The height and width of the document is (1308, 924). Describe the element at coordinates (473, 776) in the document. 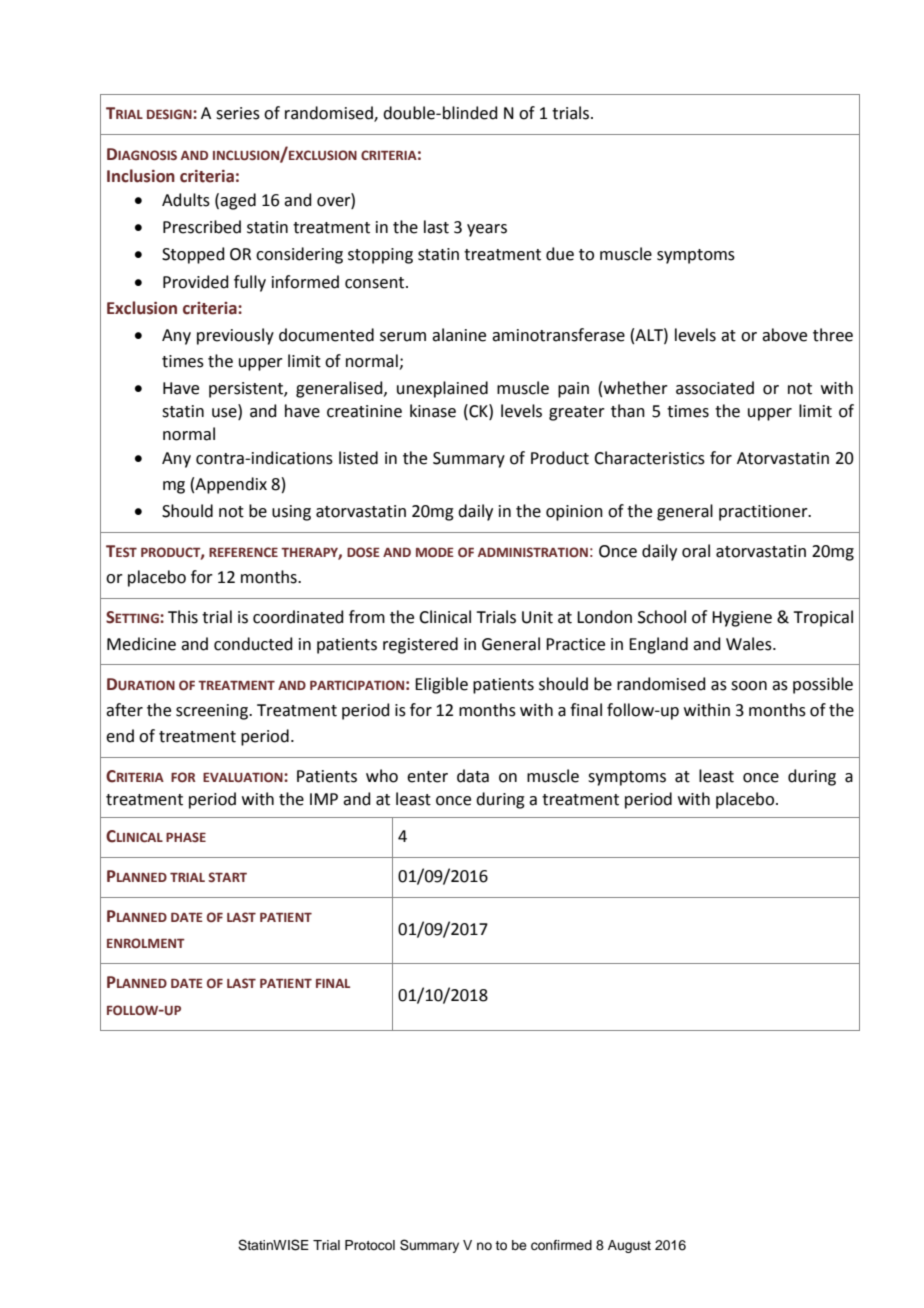

I see `data` at that location.
